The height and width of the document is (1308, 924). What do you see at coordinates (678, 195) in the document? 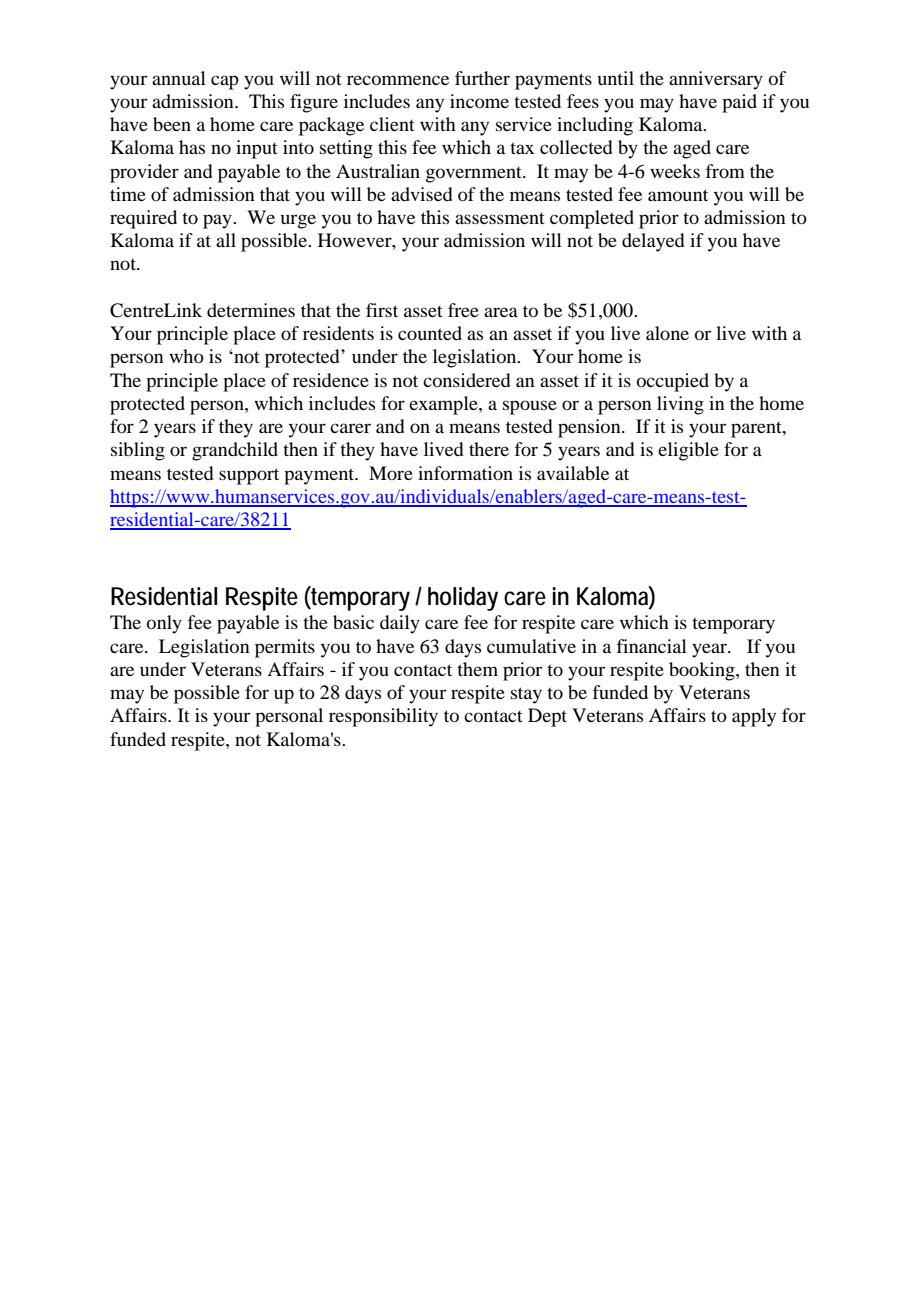
I see `amount` at bounding box center [678, 195].
